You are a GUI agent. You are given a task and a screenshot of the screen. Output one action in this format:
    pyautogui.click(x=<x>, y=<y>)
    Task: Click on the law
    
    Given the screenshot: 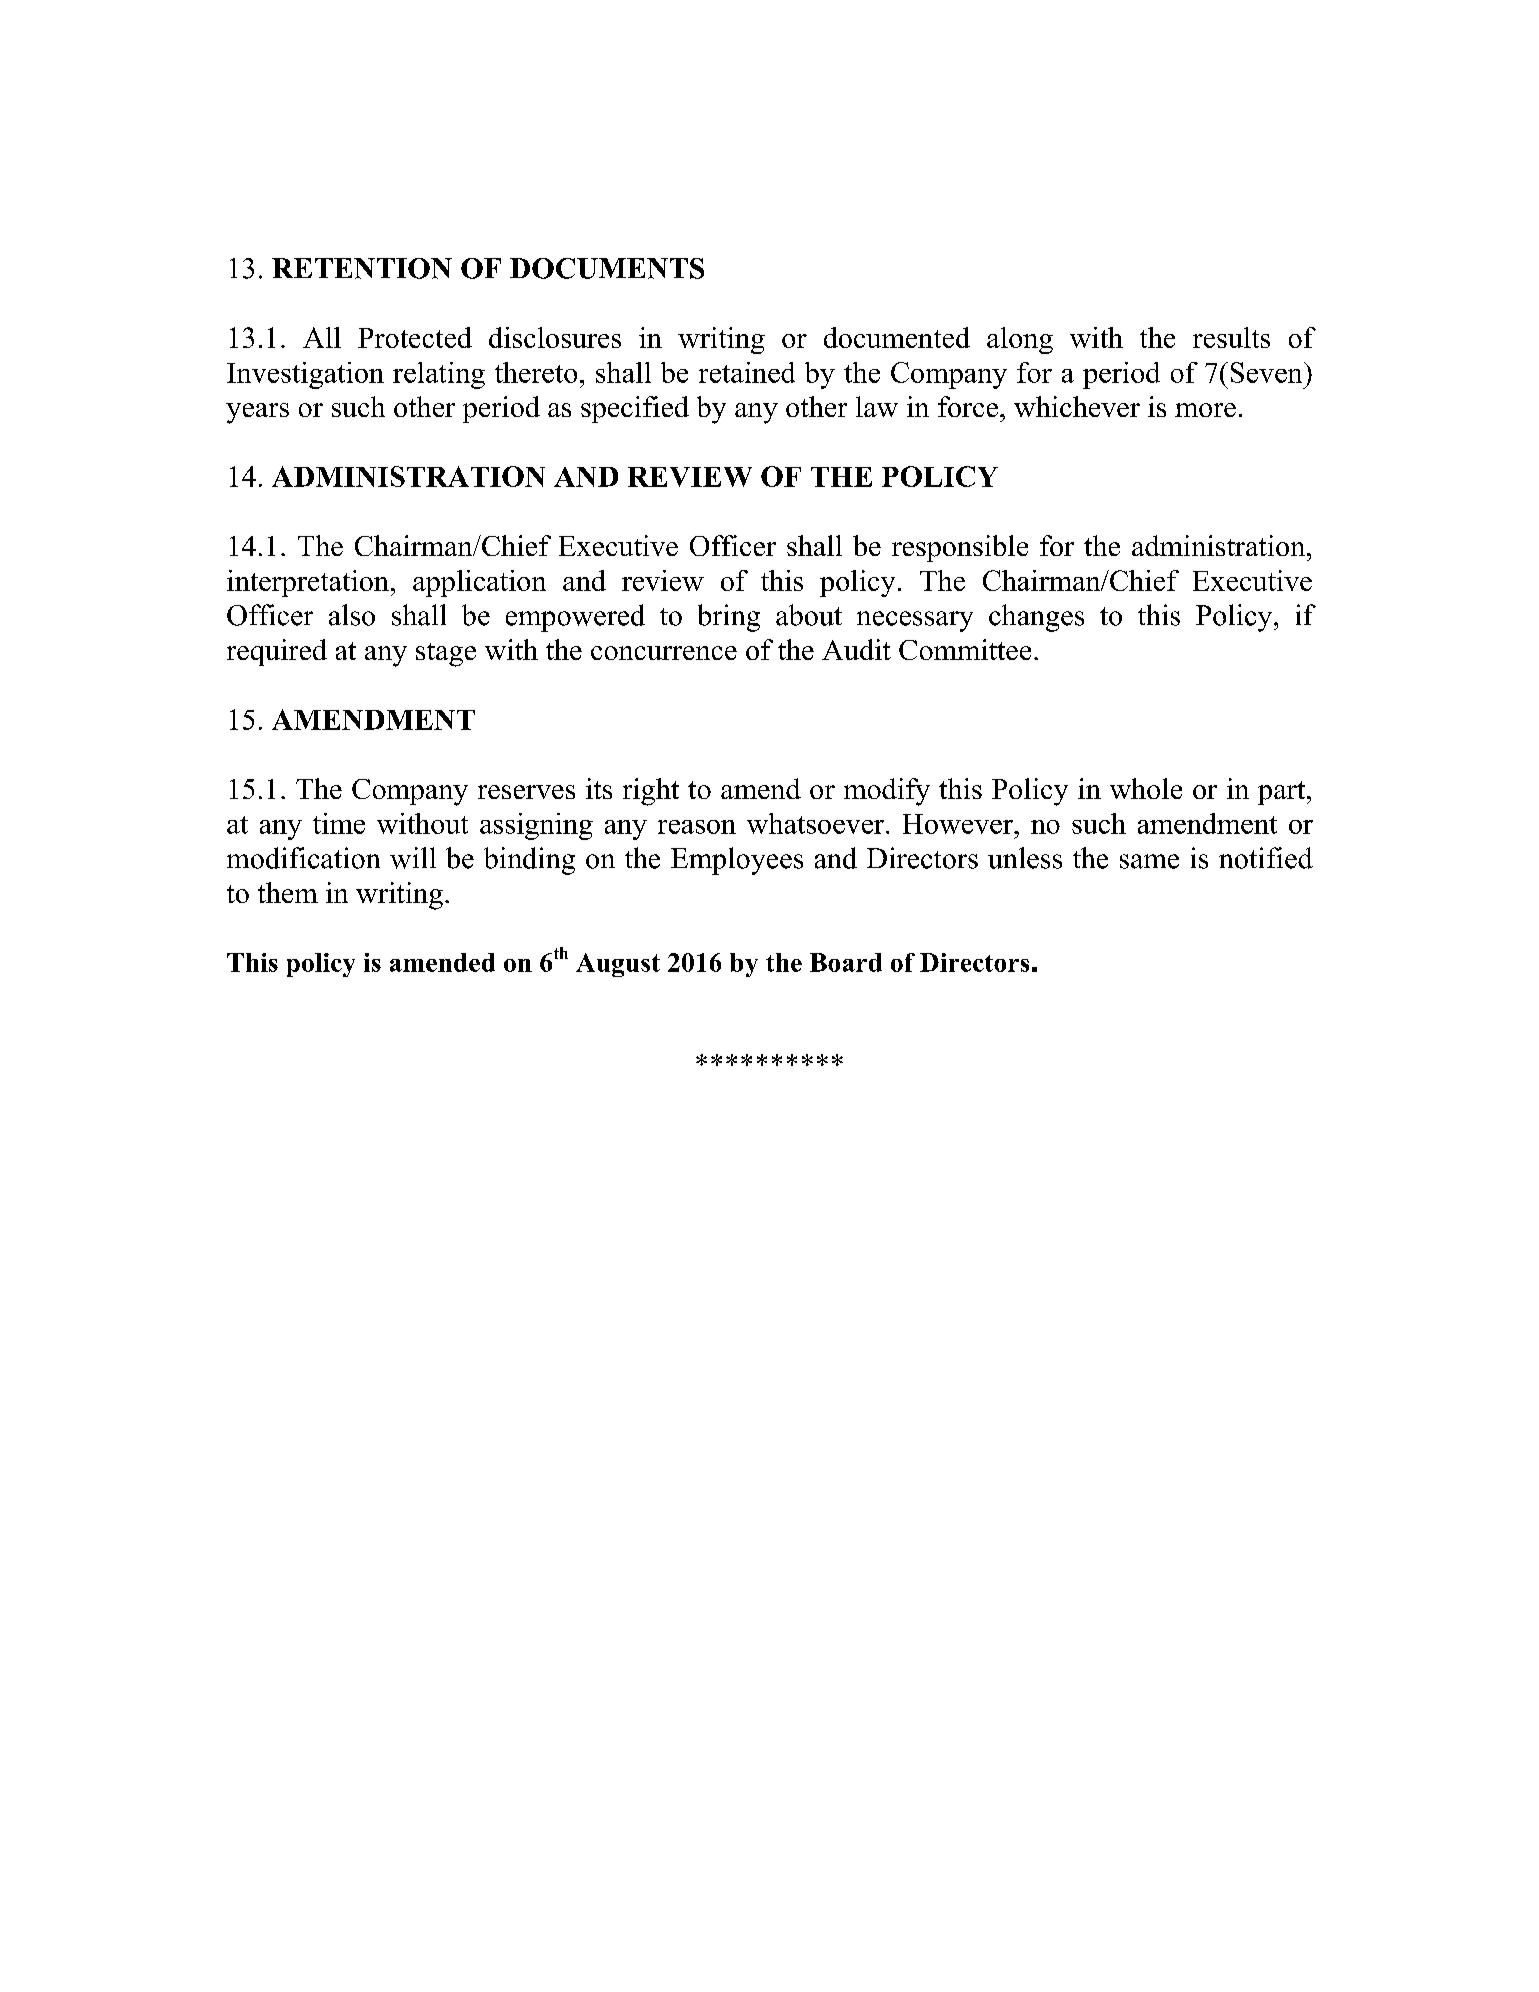 What is the action you would take?
    pyautogui.click(x=877, y=406)
